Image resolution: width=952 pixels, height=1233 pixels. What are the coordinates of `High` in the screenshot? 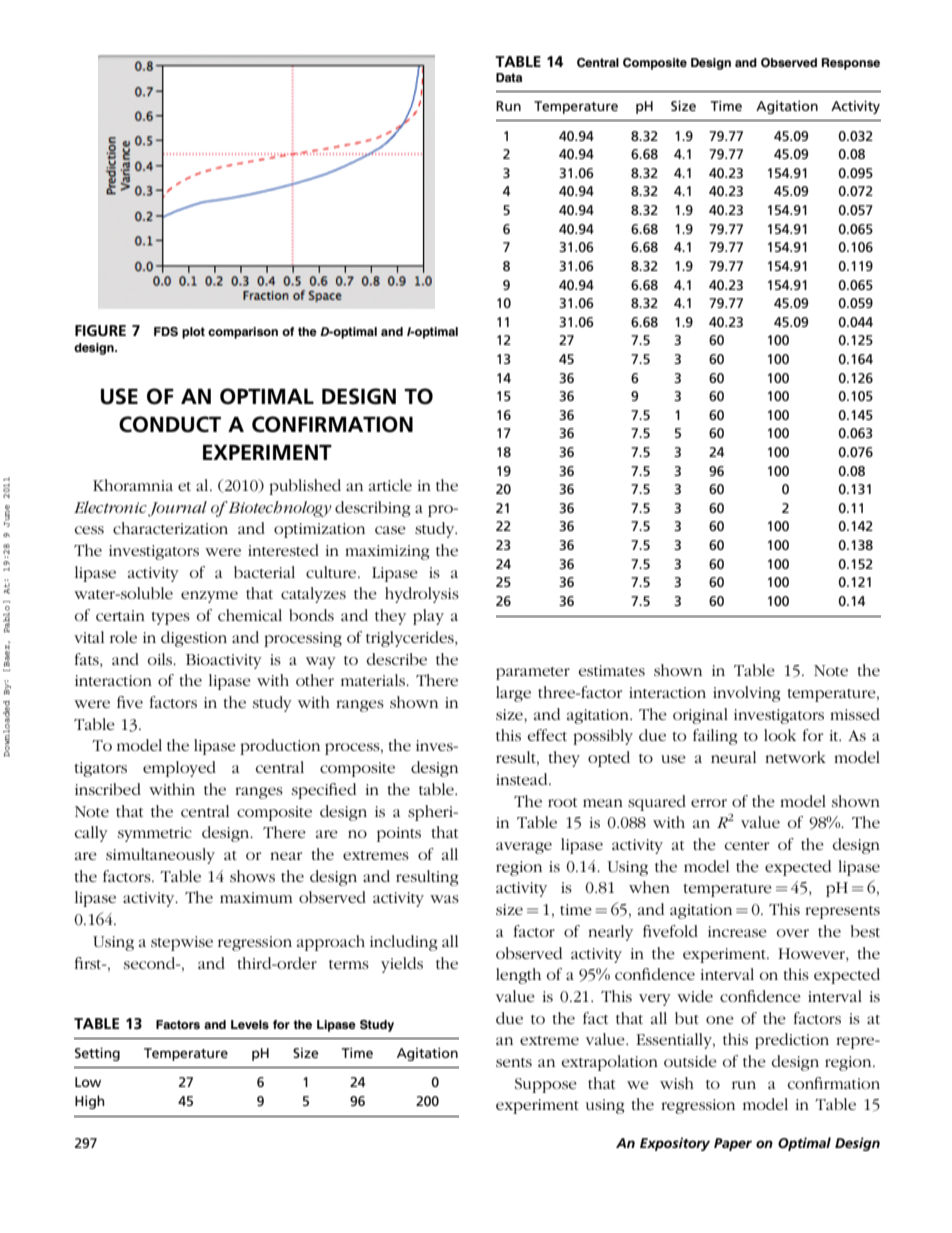 It's located at (90, 1102).
